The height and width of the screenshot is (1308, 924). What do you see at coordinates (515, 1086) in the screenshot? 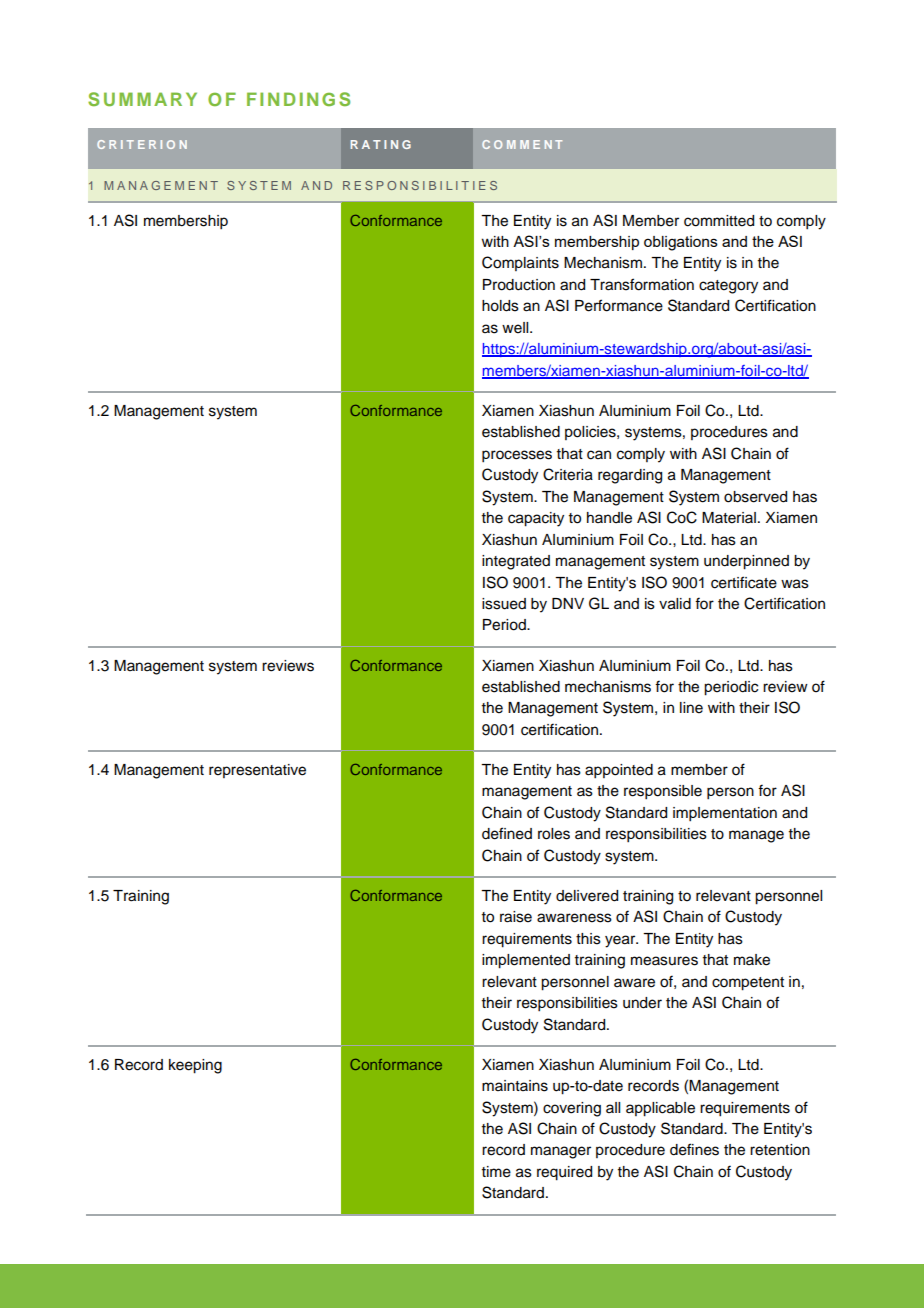
I see `maintains` at bounding box center [515, 1086].
